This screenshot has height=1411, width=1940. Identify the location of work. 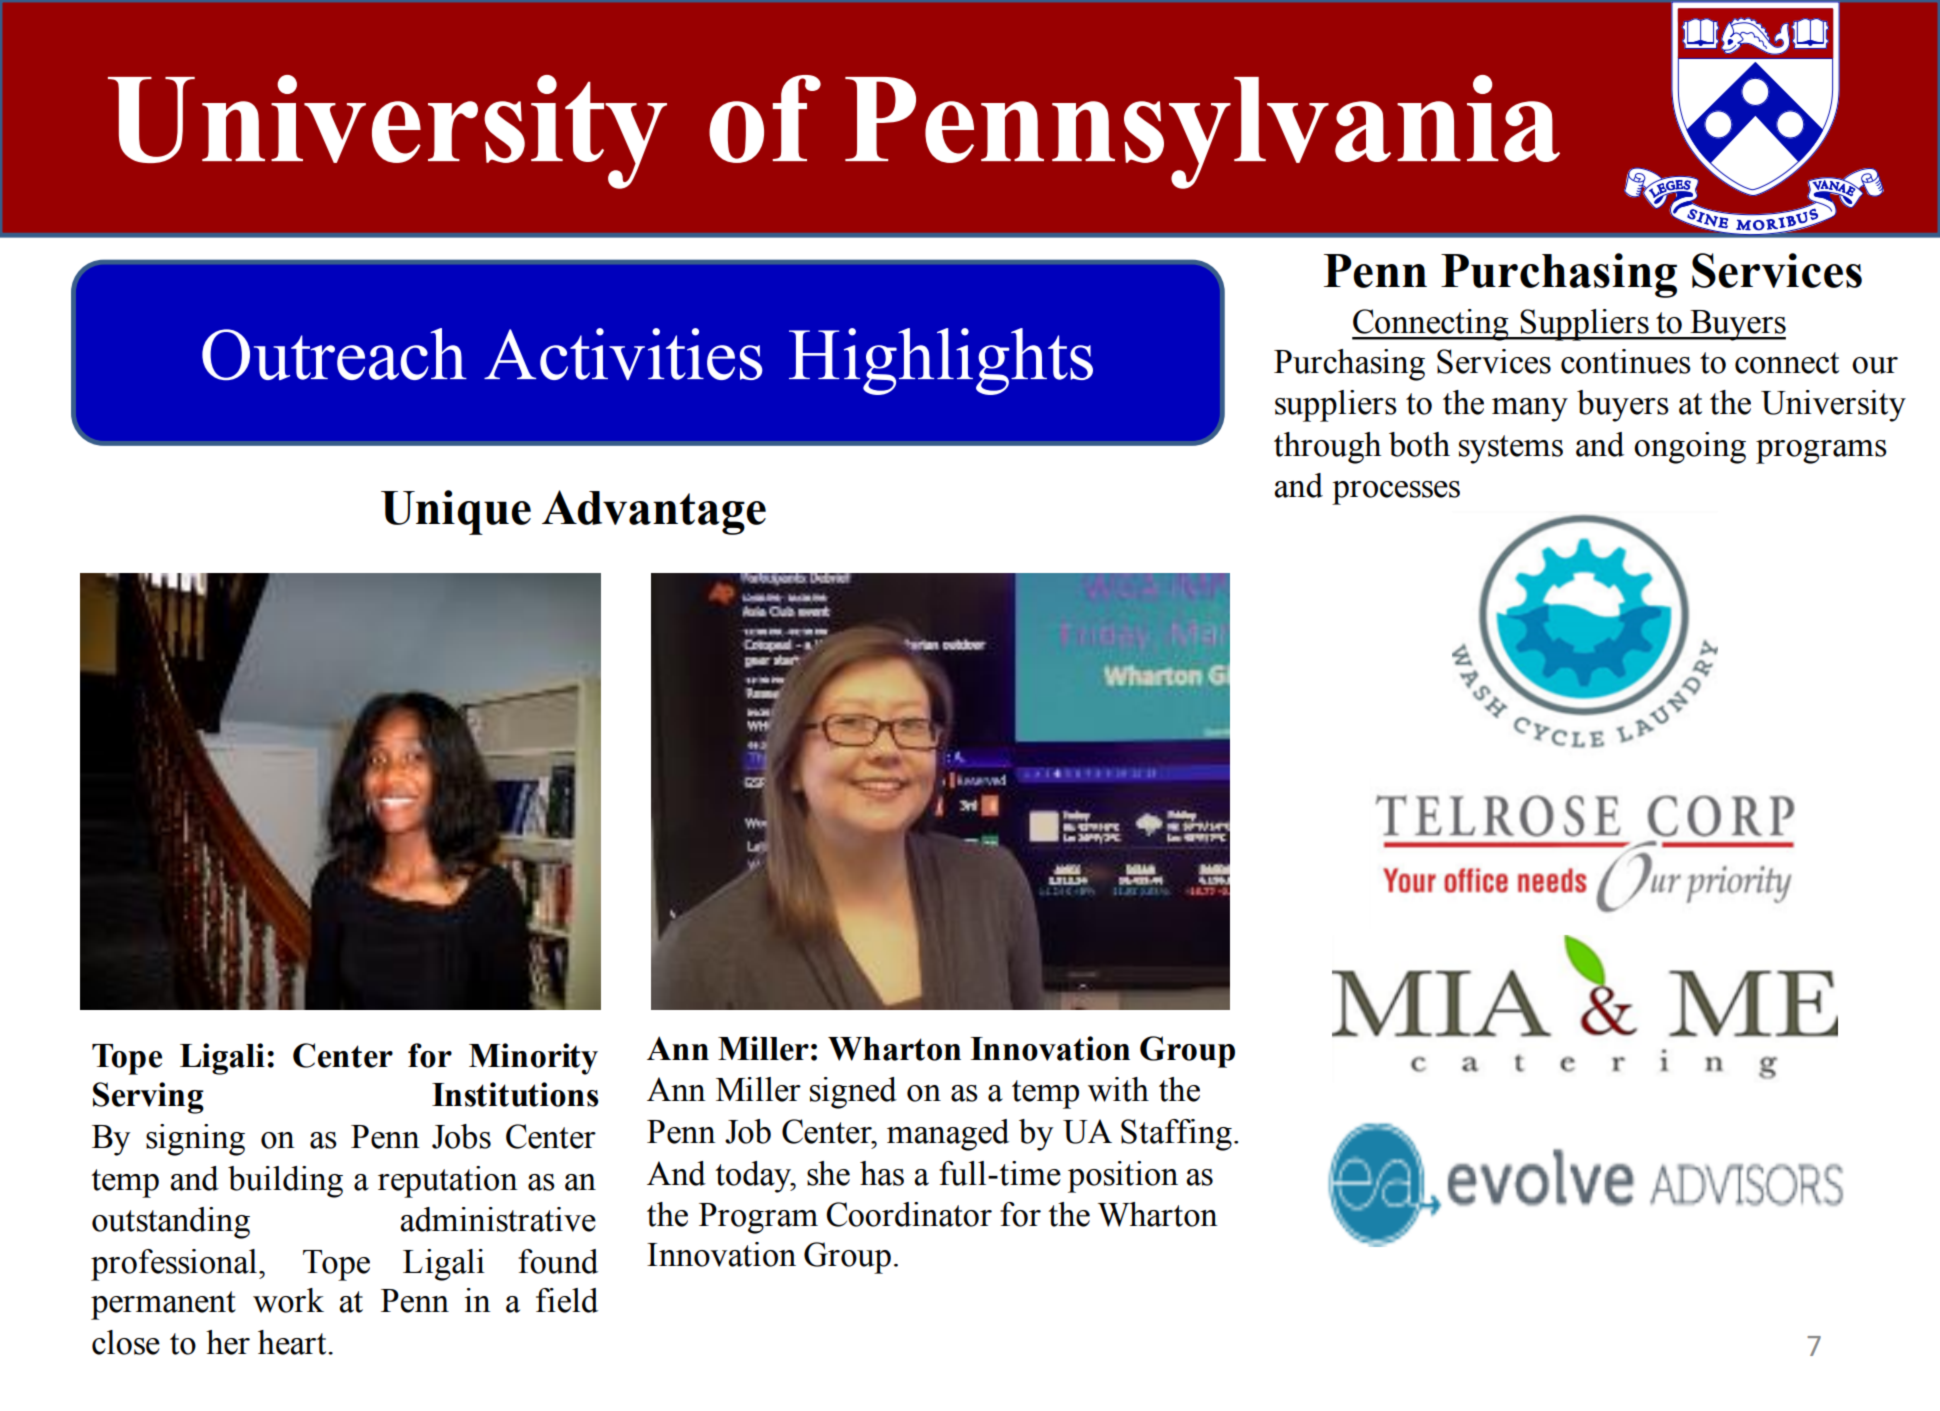
(288, 1300).
